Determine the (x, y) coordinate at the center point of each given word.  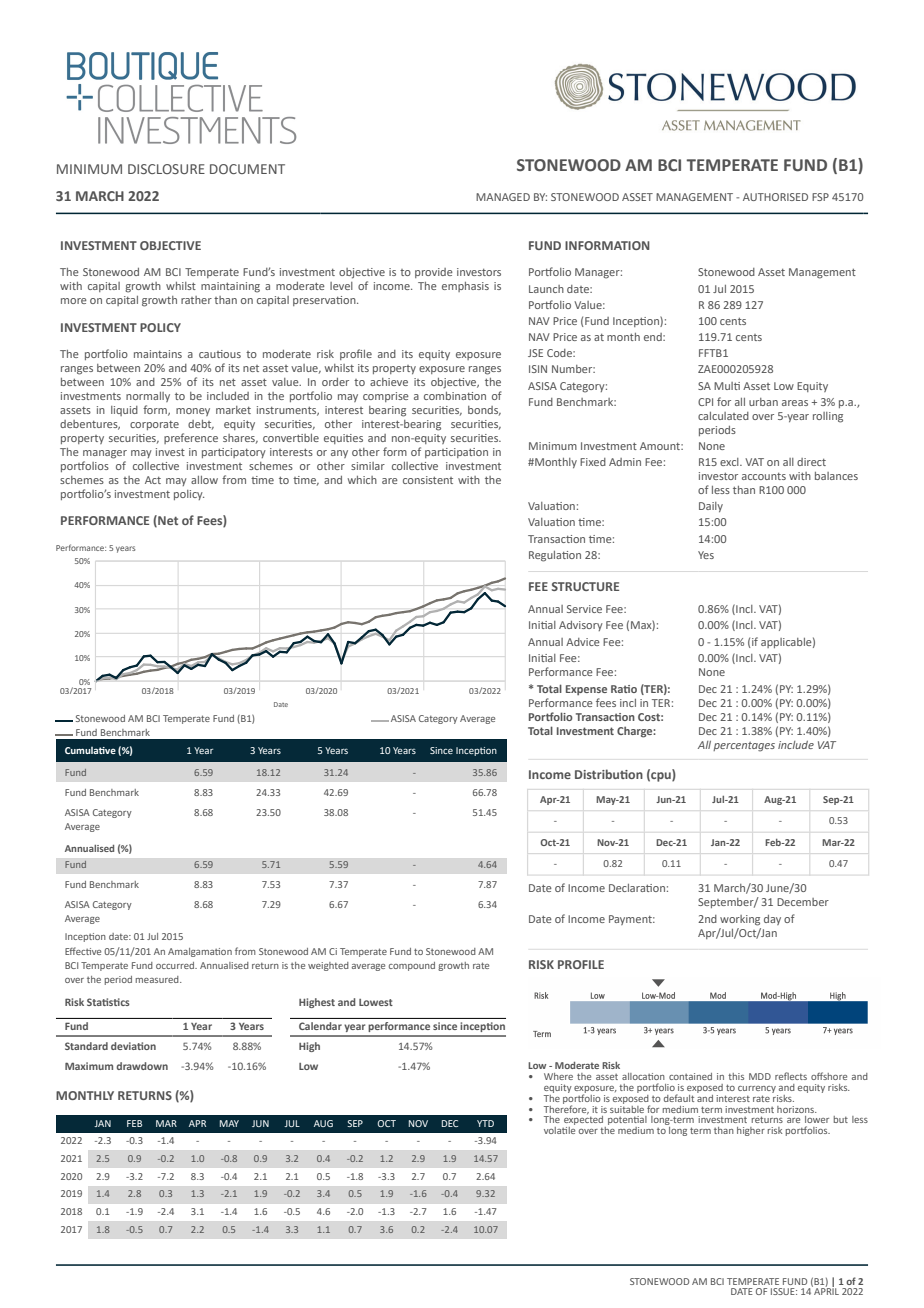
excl (730, 462)
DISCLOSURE (166, 169)
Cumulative (90, 750)
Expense (586, 690)
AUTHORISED (775, 197)
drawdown (142, 1066)
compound (412, 966)
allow (204, 480)
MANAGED (503, 197)
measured (158, 979)
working (740, 920)
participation (456, 453)
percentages (744, 747)
